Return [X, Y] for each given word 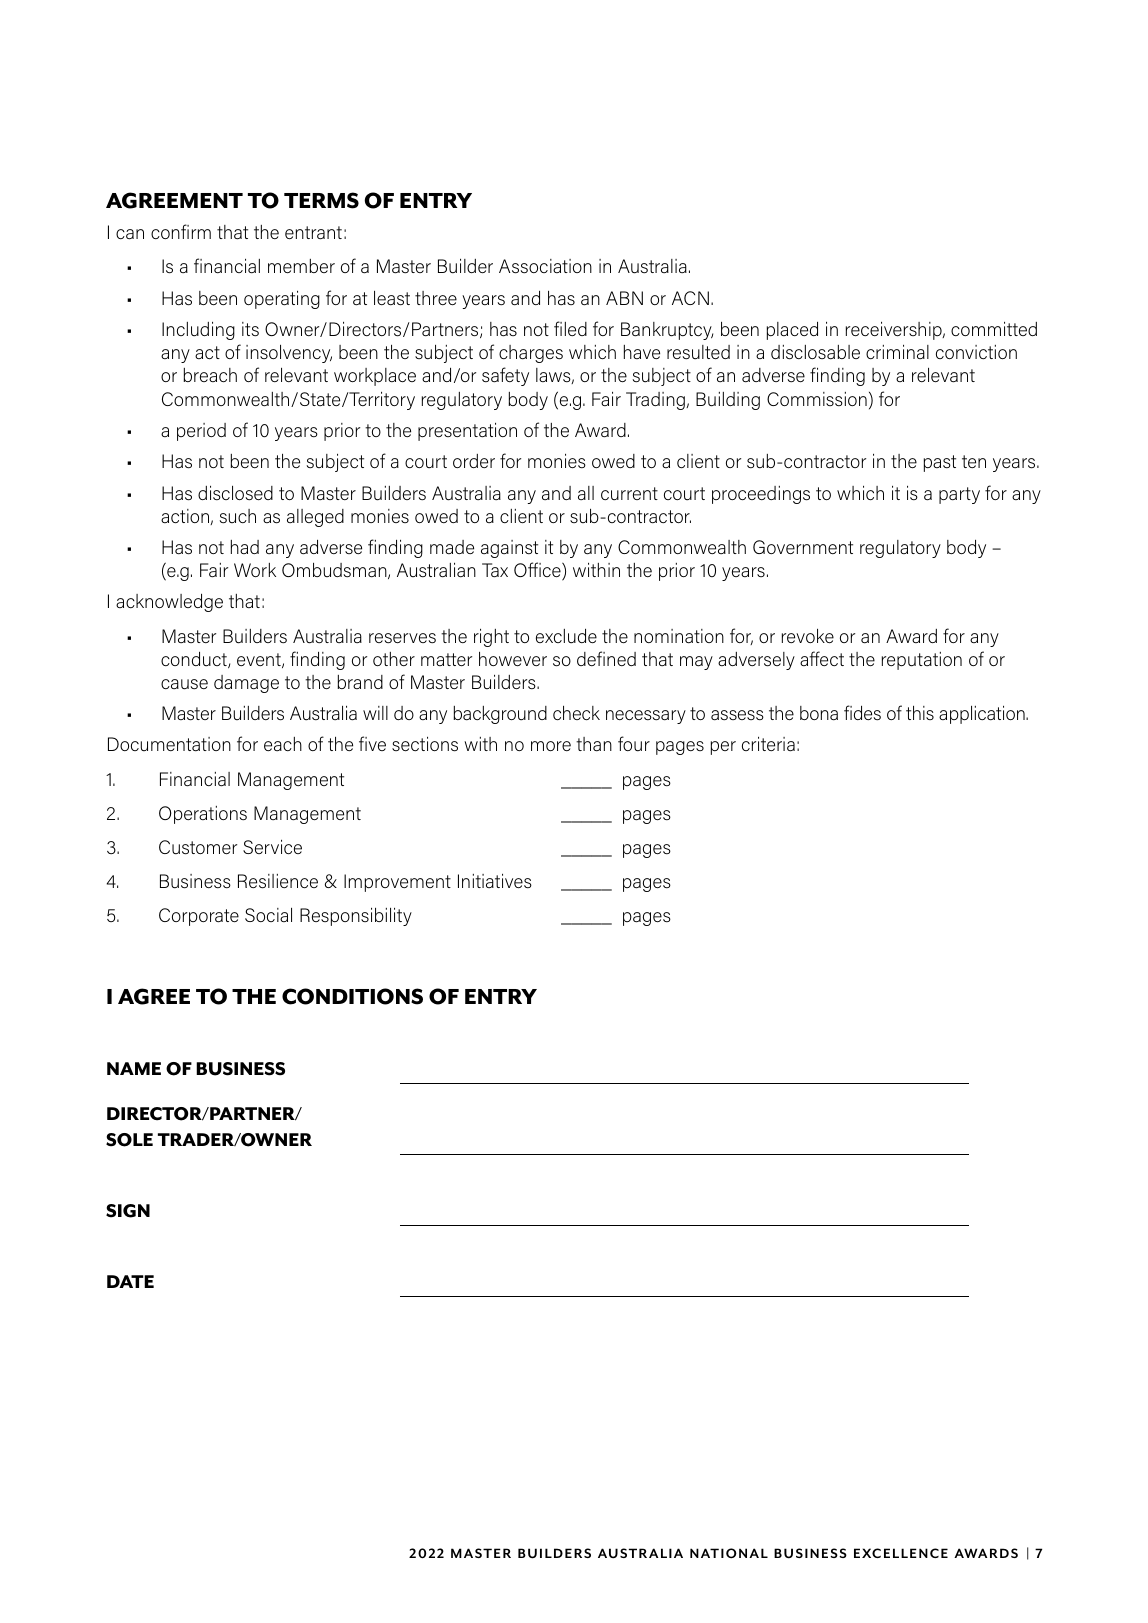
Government [803, 547]
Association [545, 266]
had [245, 547]
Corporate [199, 917]
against [509, 549]
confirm [181, 231]
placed [792, 331]
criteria [768, 744]
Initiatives [495, 881]
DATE [130, 1281]
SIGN [128, 1211]
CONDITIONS [352, 996]
